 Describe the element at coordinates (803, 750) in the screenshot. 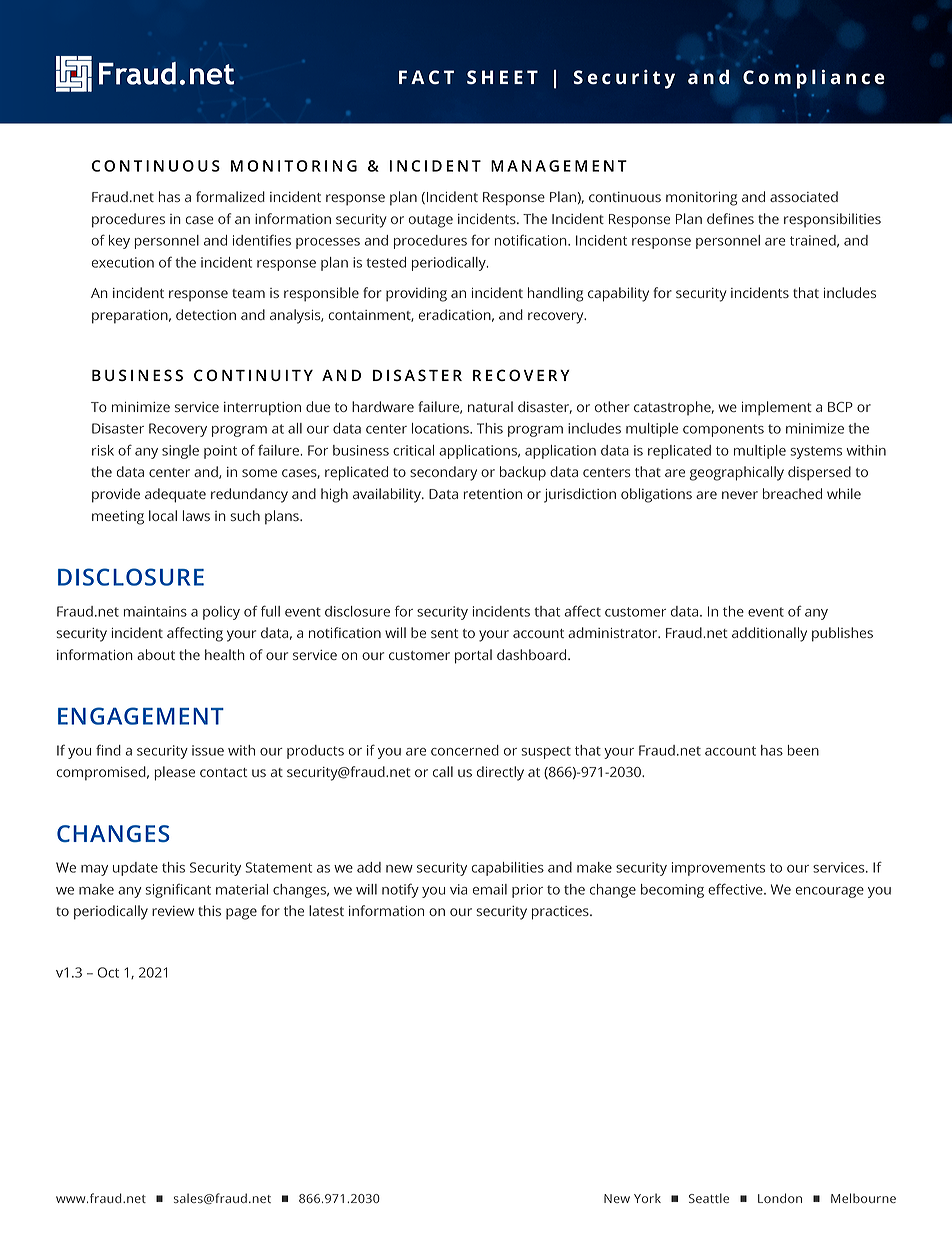

I see `been` at that location.
